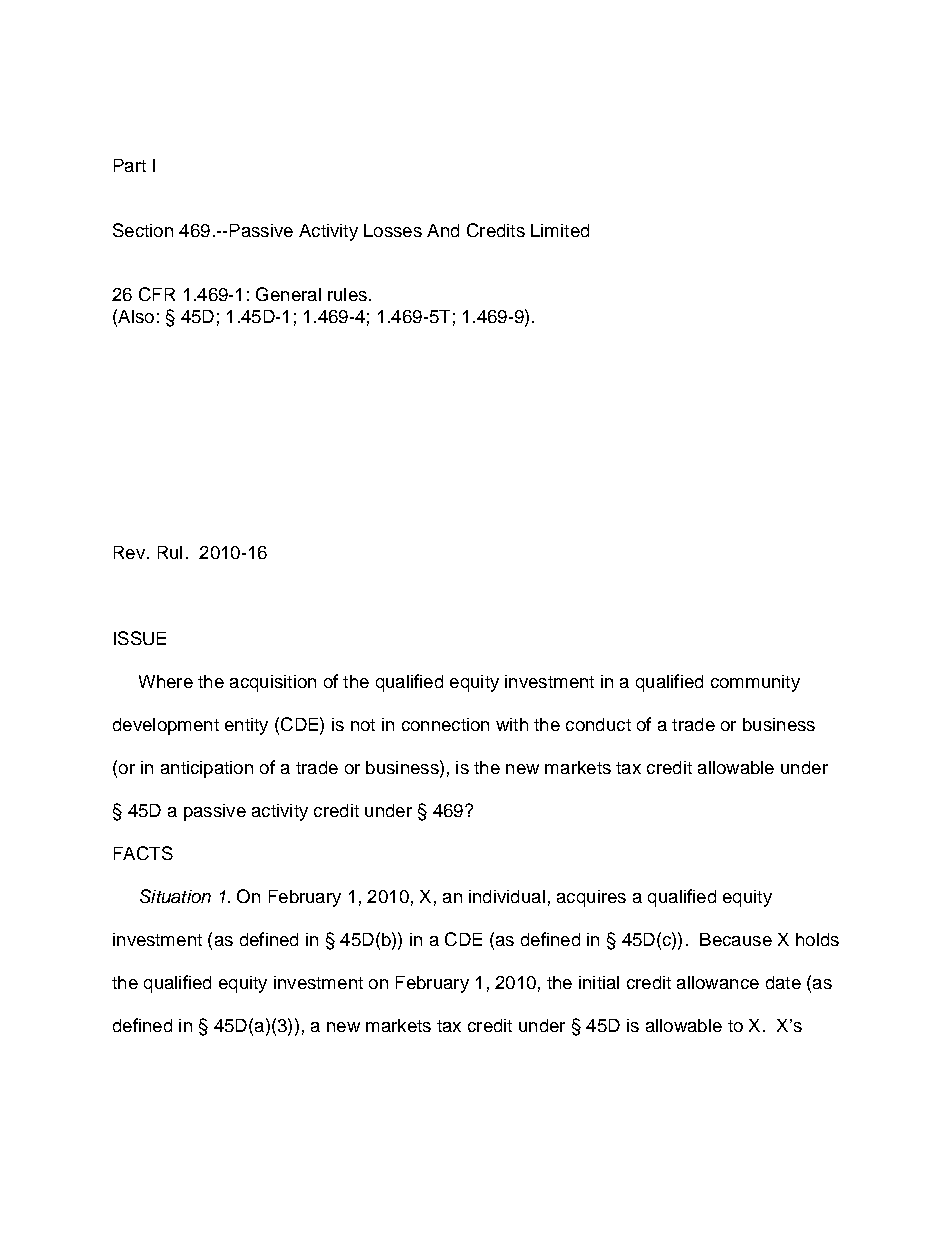  What do you see at coordinates (443, 230) in the image?
I see `And` at bounding box center [443, 230].
